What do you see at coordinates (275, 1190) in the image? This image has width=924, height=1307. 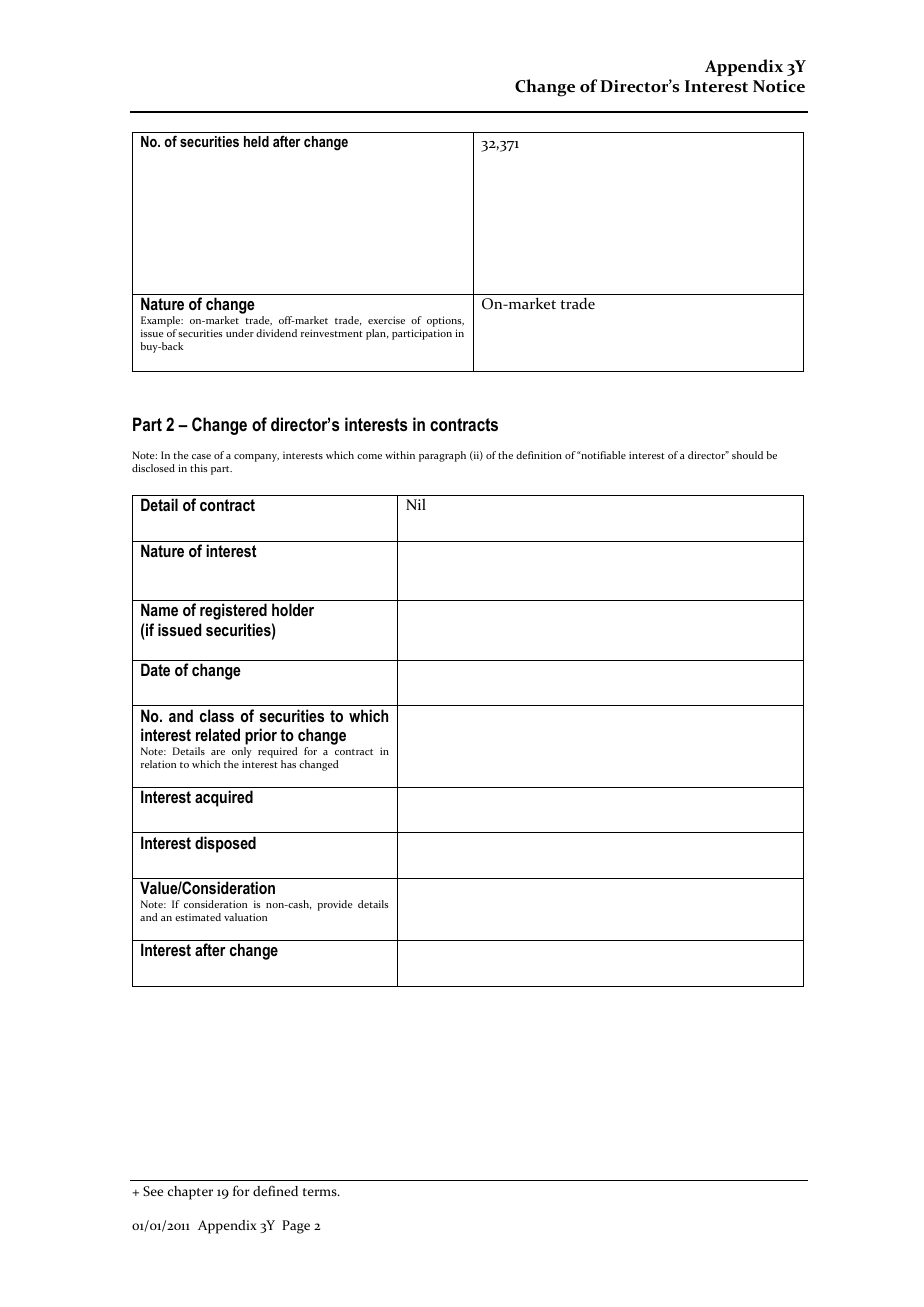 I see `defined` at bounding box center [275, 1190].
